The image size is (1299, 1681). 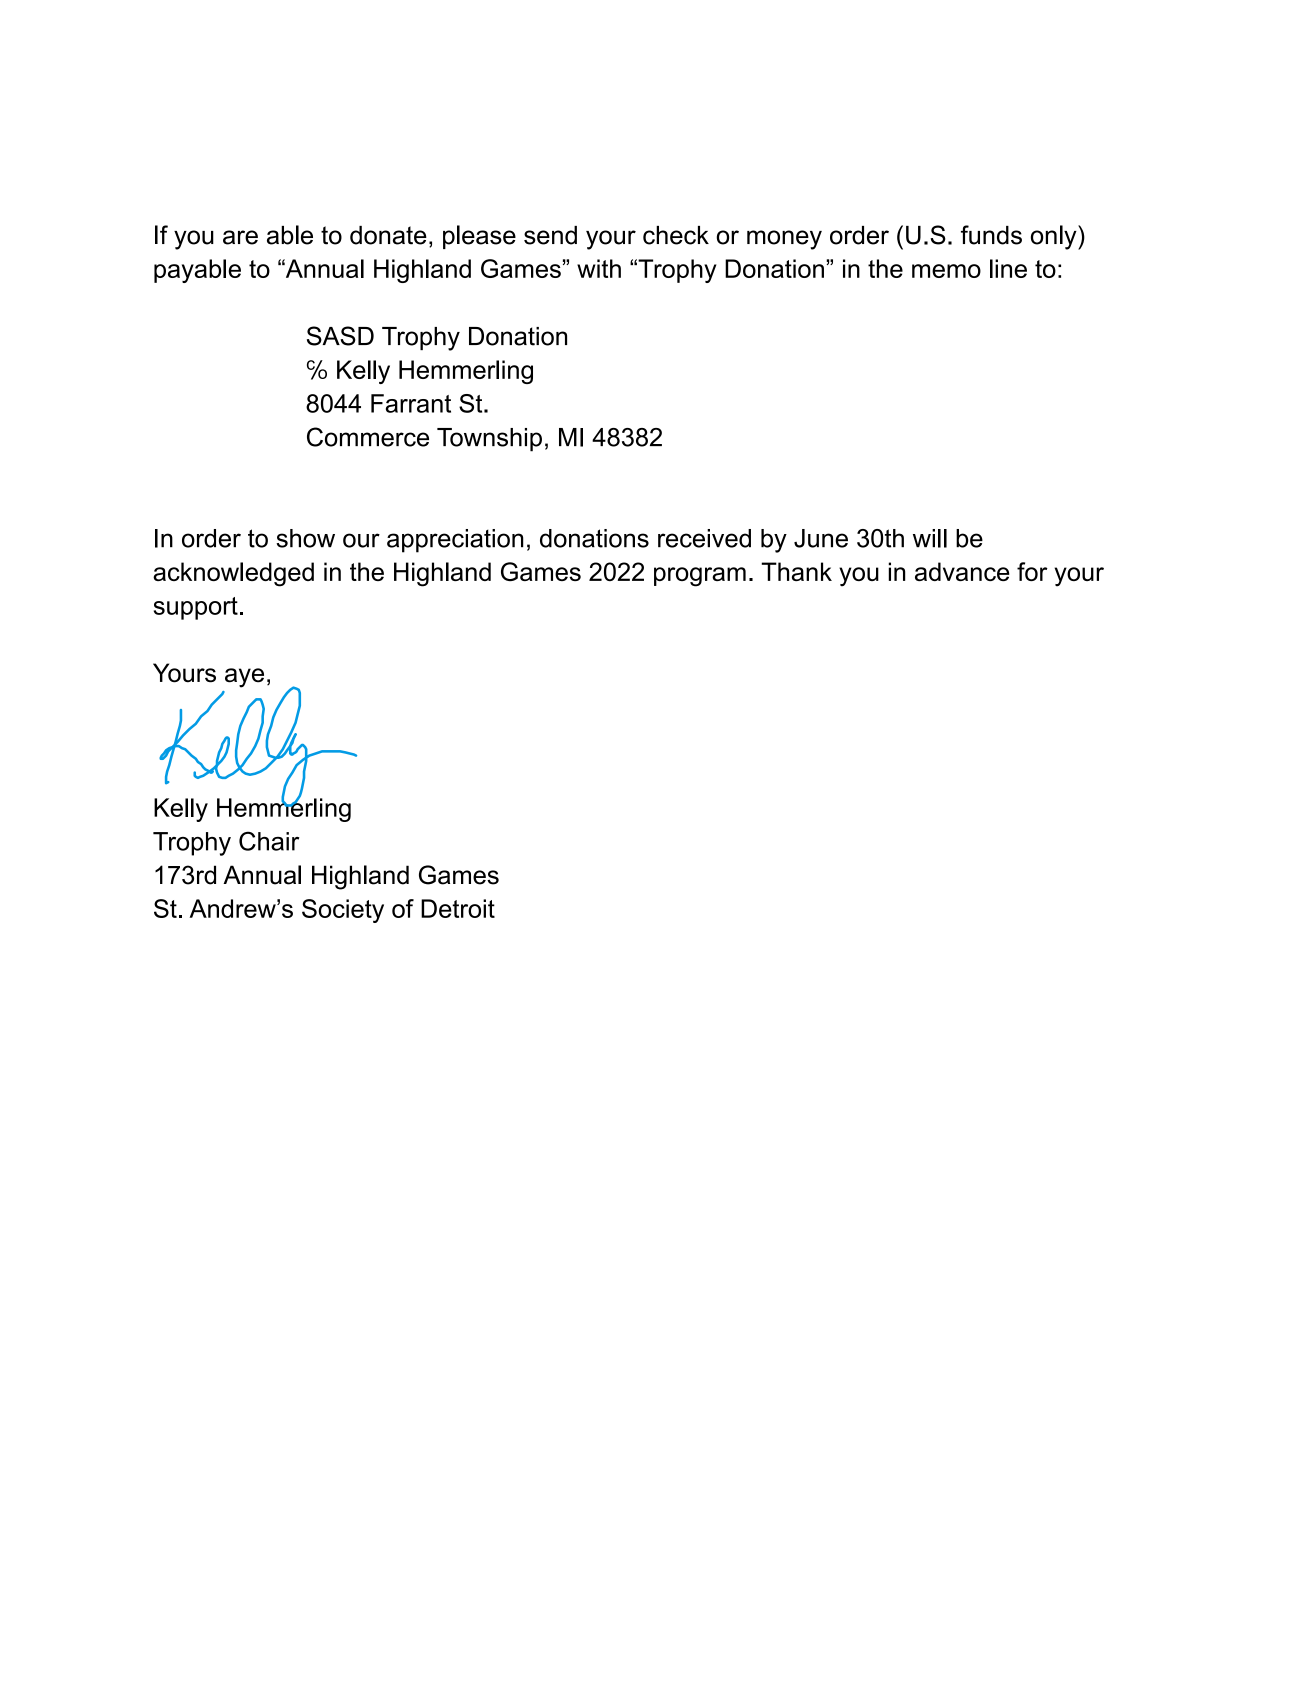 I want to click on with, so click(x=599, y=268).
